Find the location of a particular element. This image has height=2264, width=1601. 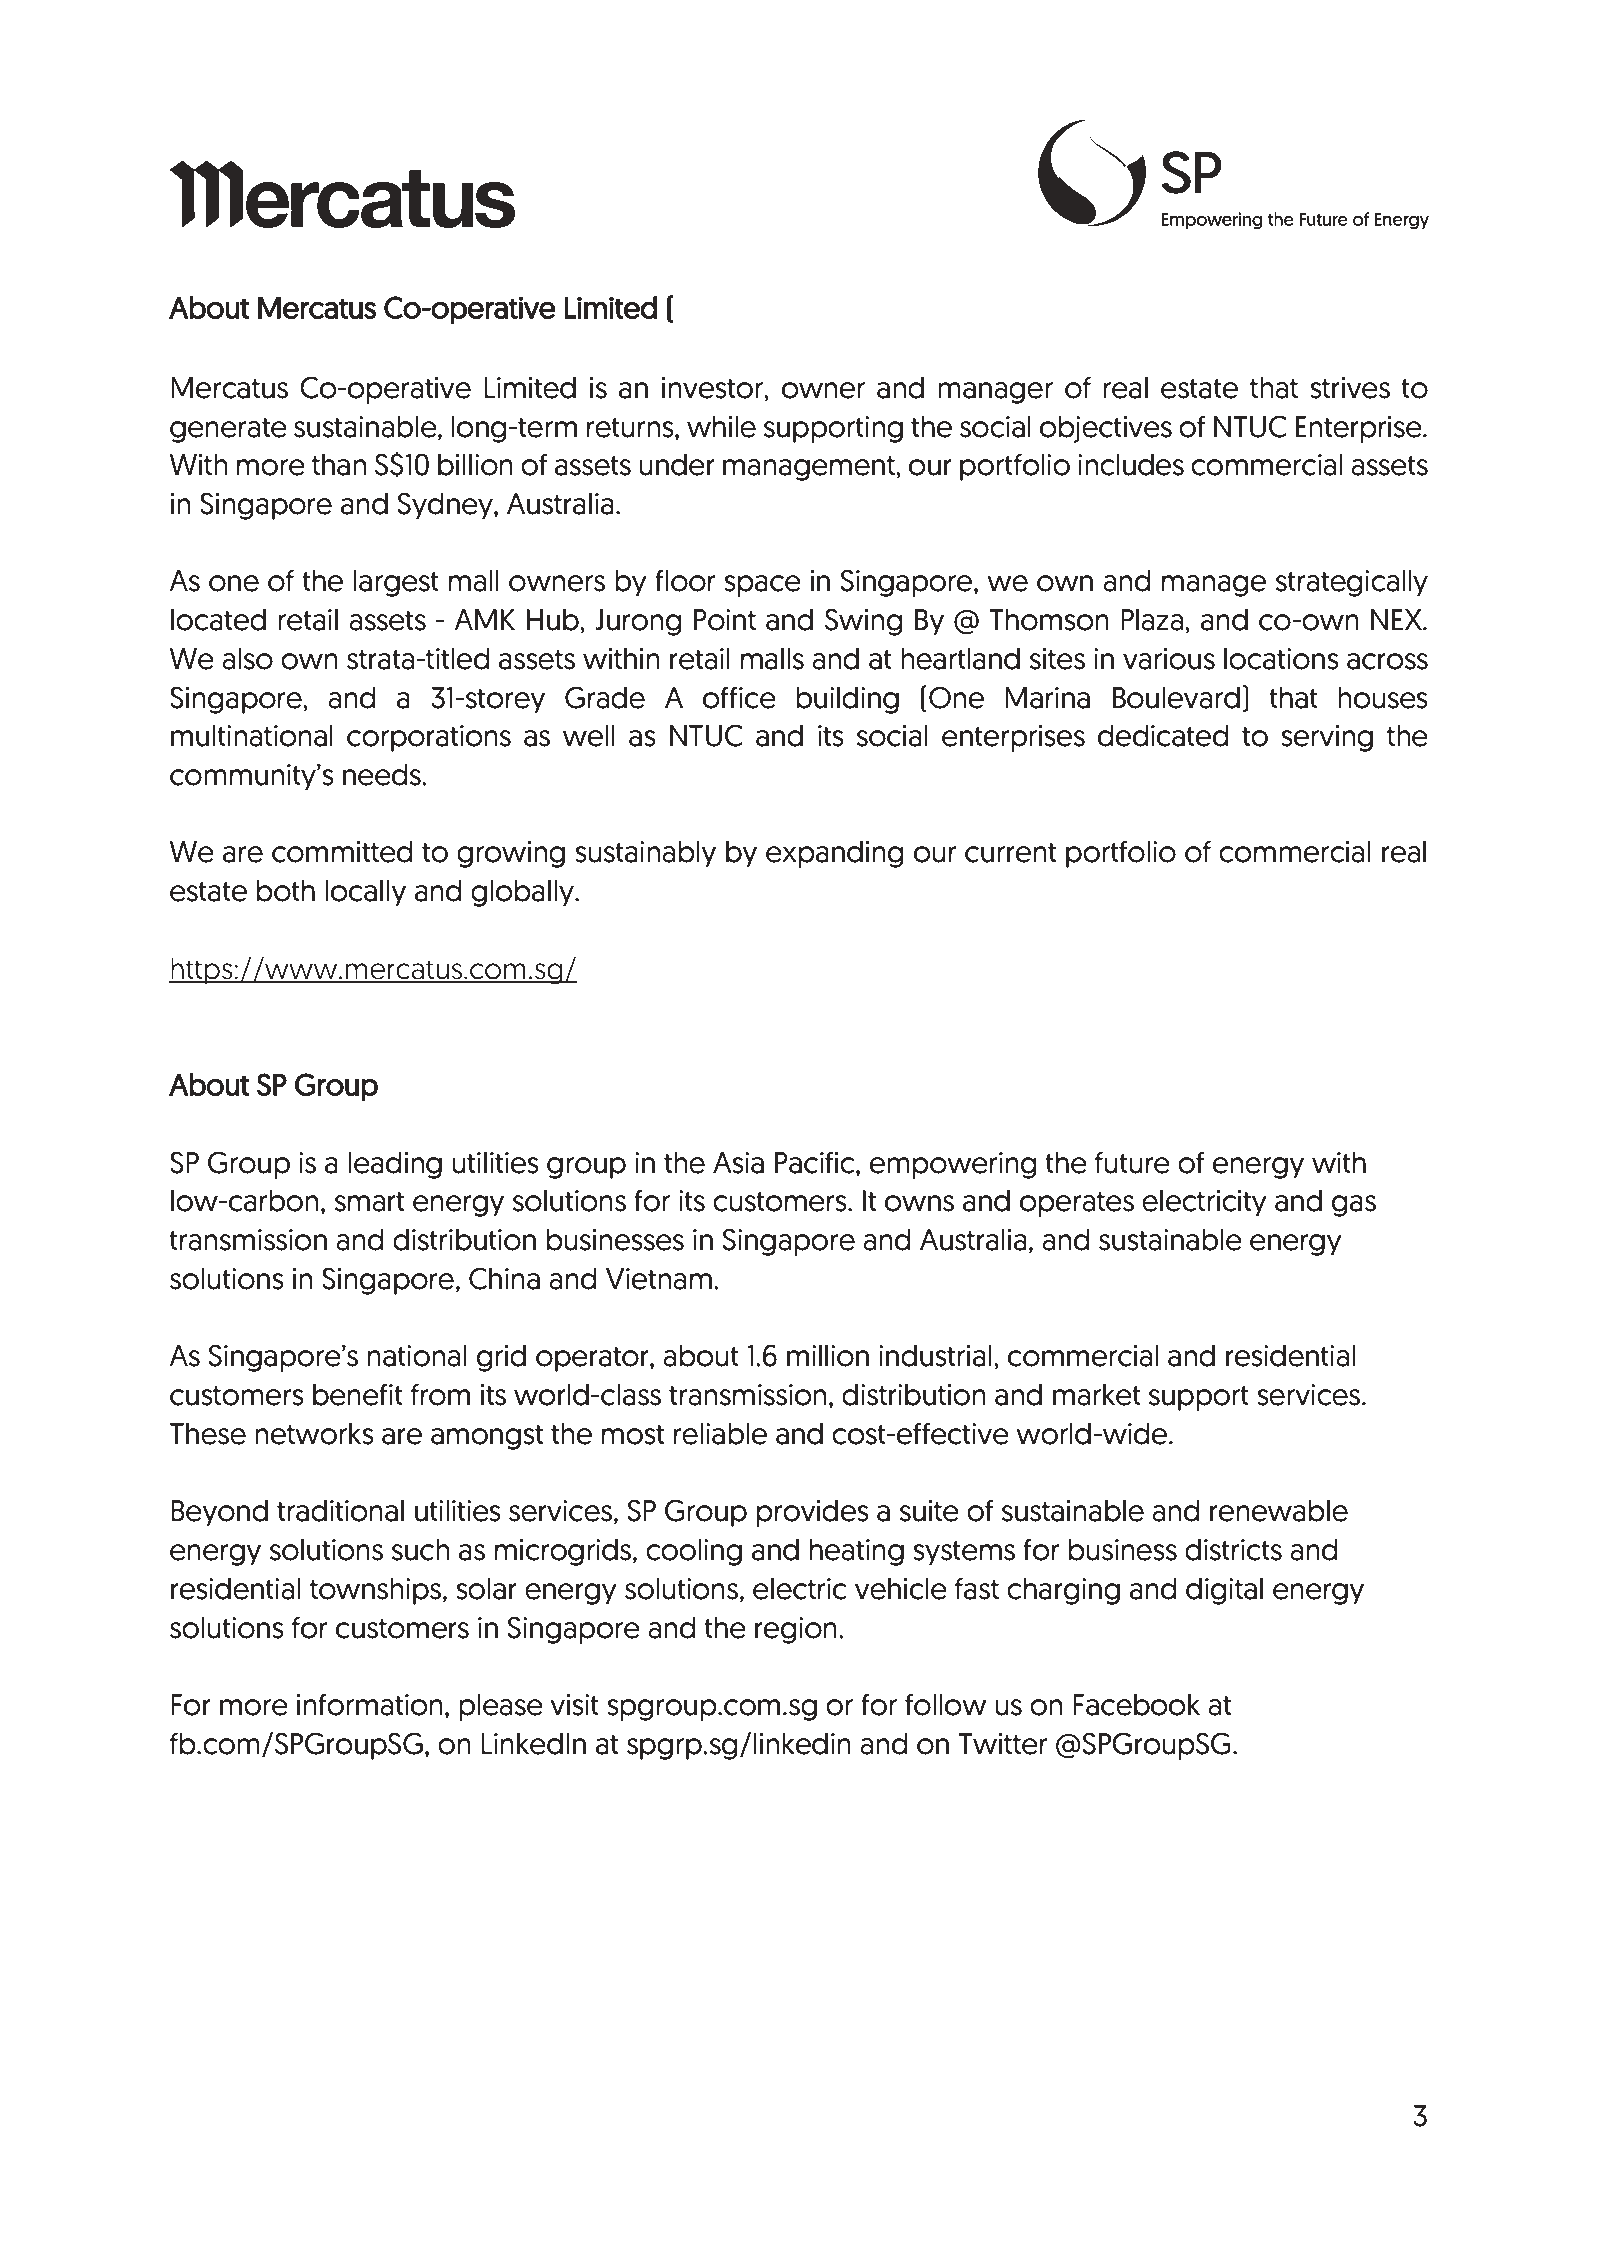

Pacific is located at coordinates (816, 1162).
